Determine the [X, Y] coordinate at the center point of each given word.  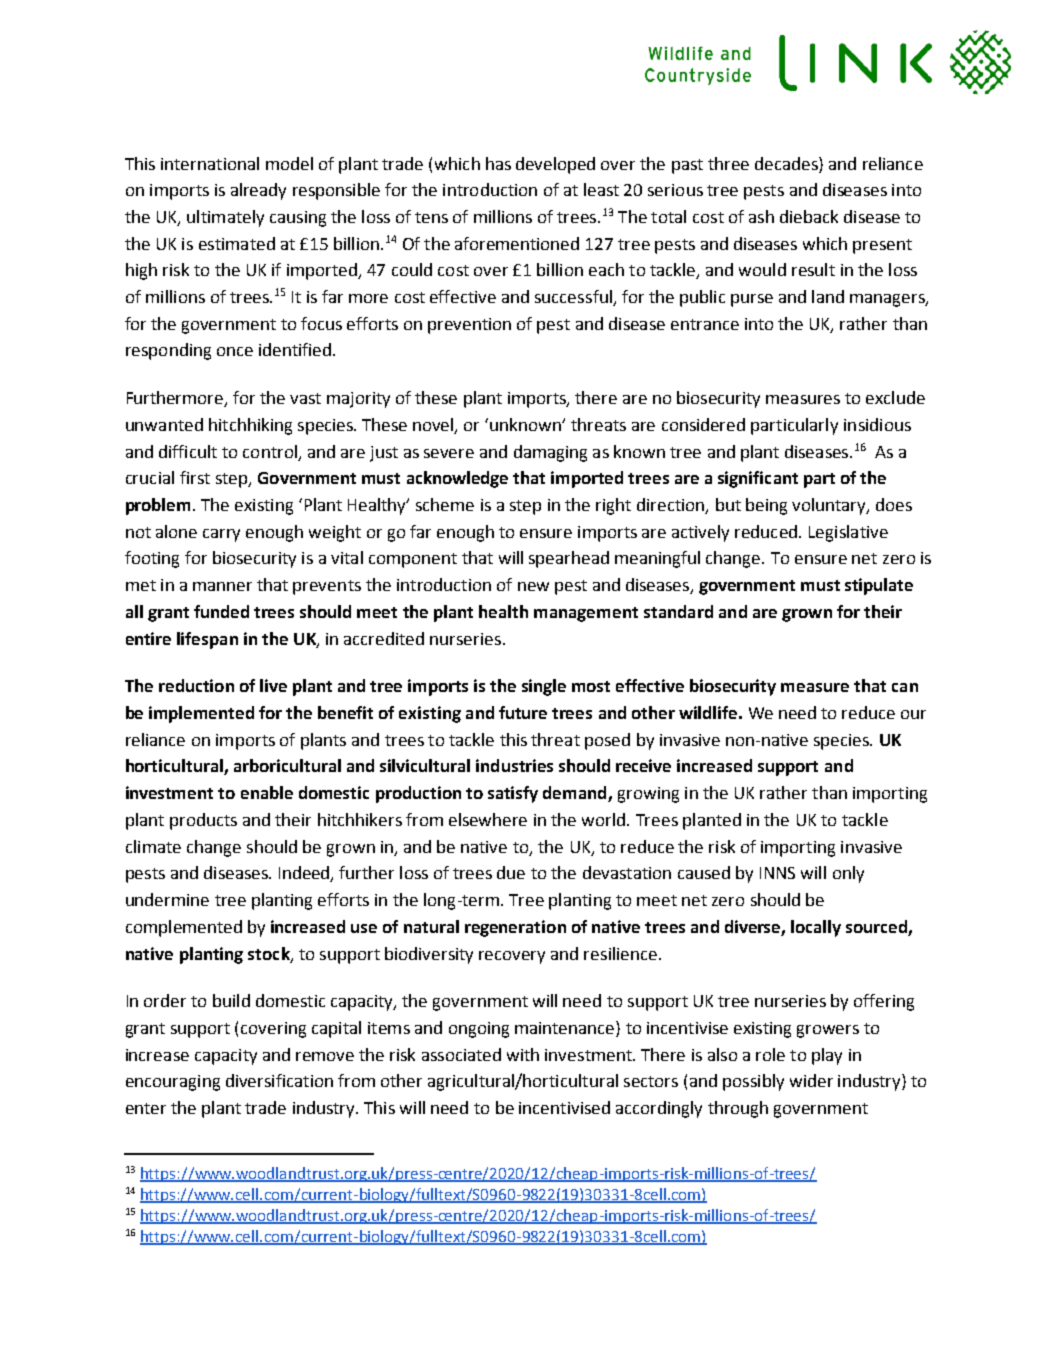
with [523, 1054]
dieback [809, 216]
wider [811, 1080]
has [498, 163]
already [258, 191]
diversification [279, 1080]
